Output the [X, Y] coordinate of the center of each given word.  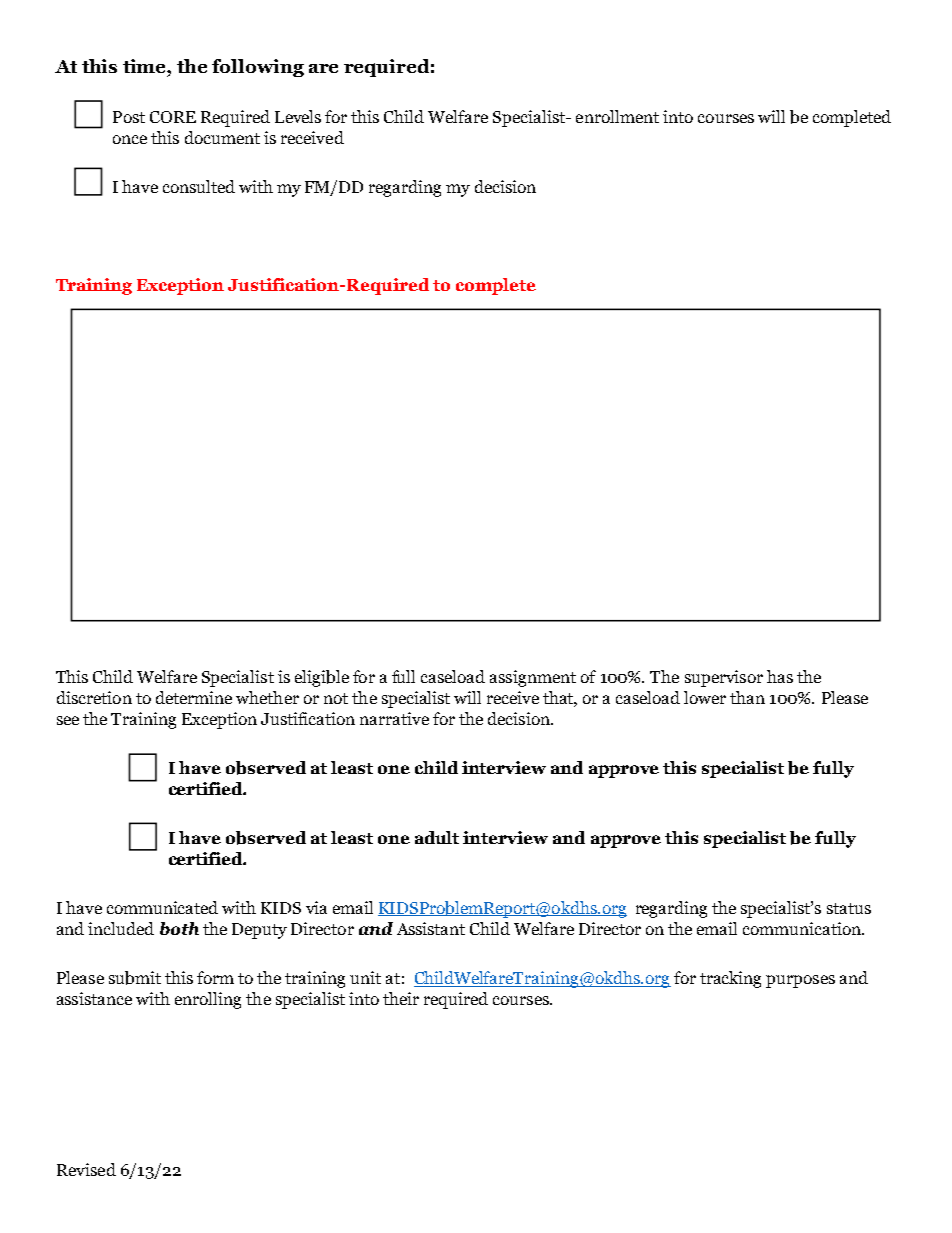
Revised [86, 1169]
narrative [394, 718]
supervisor [724, 678]
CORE [173, 117]
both [179, 928]
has [780, 676]
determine [194, 697]
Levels [298, 116]
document [222, 137]
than [747, 697]
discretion [94, 697]
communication [803, 928]
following [258, 68]
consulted [199, 186]
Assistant [431, 928]
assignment [533, 678]
